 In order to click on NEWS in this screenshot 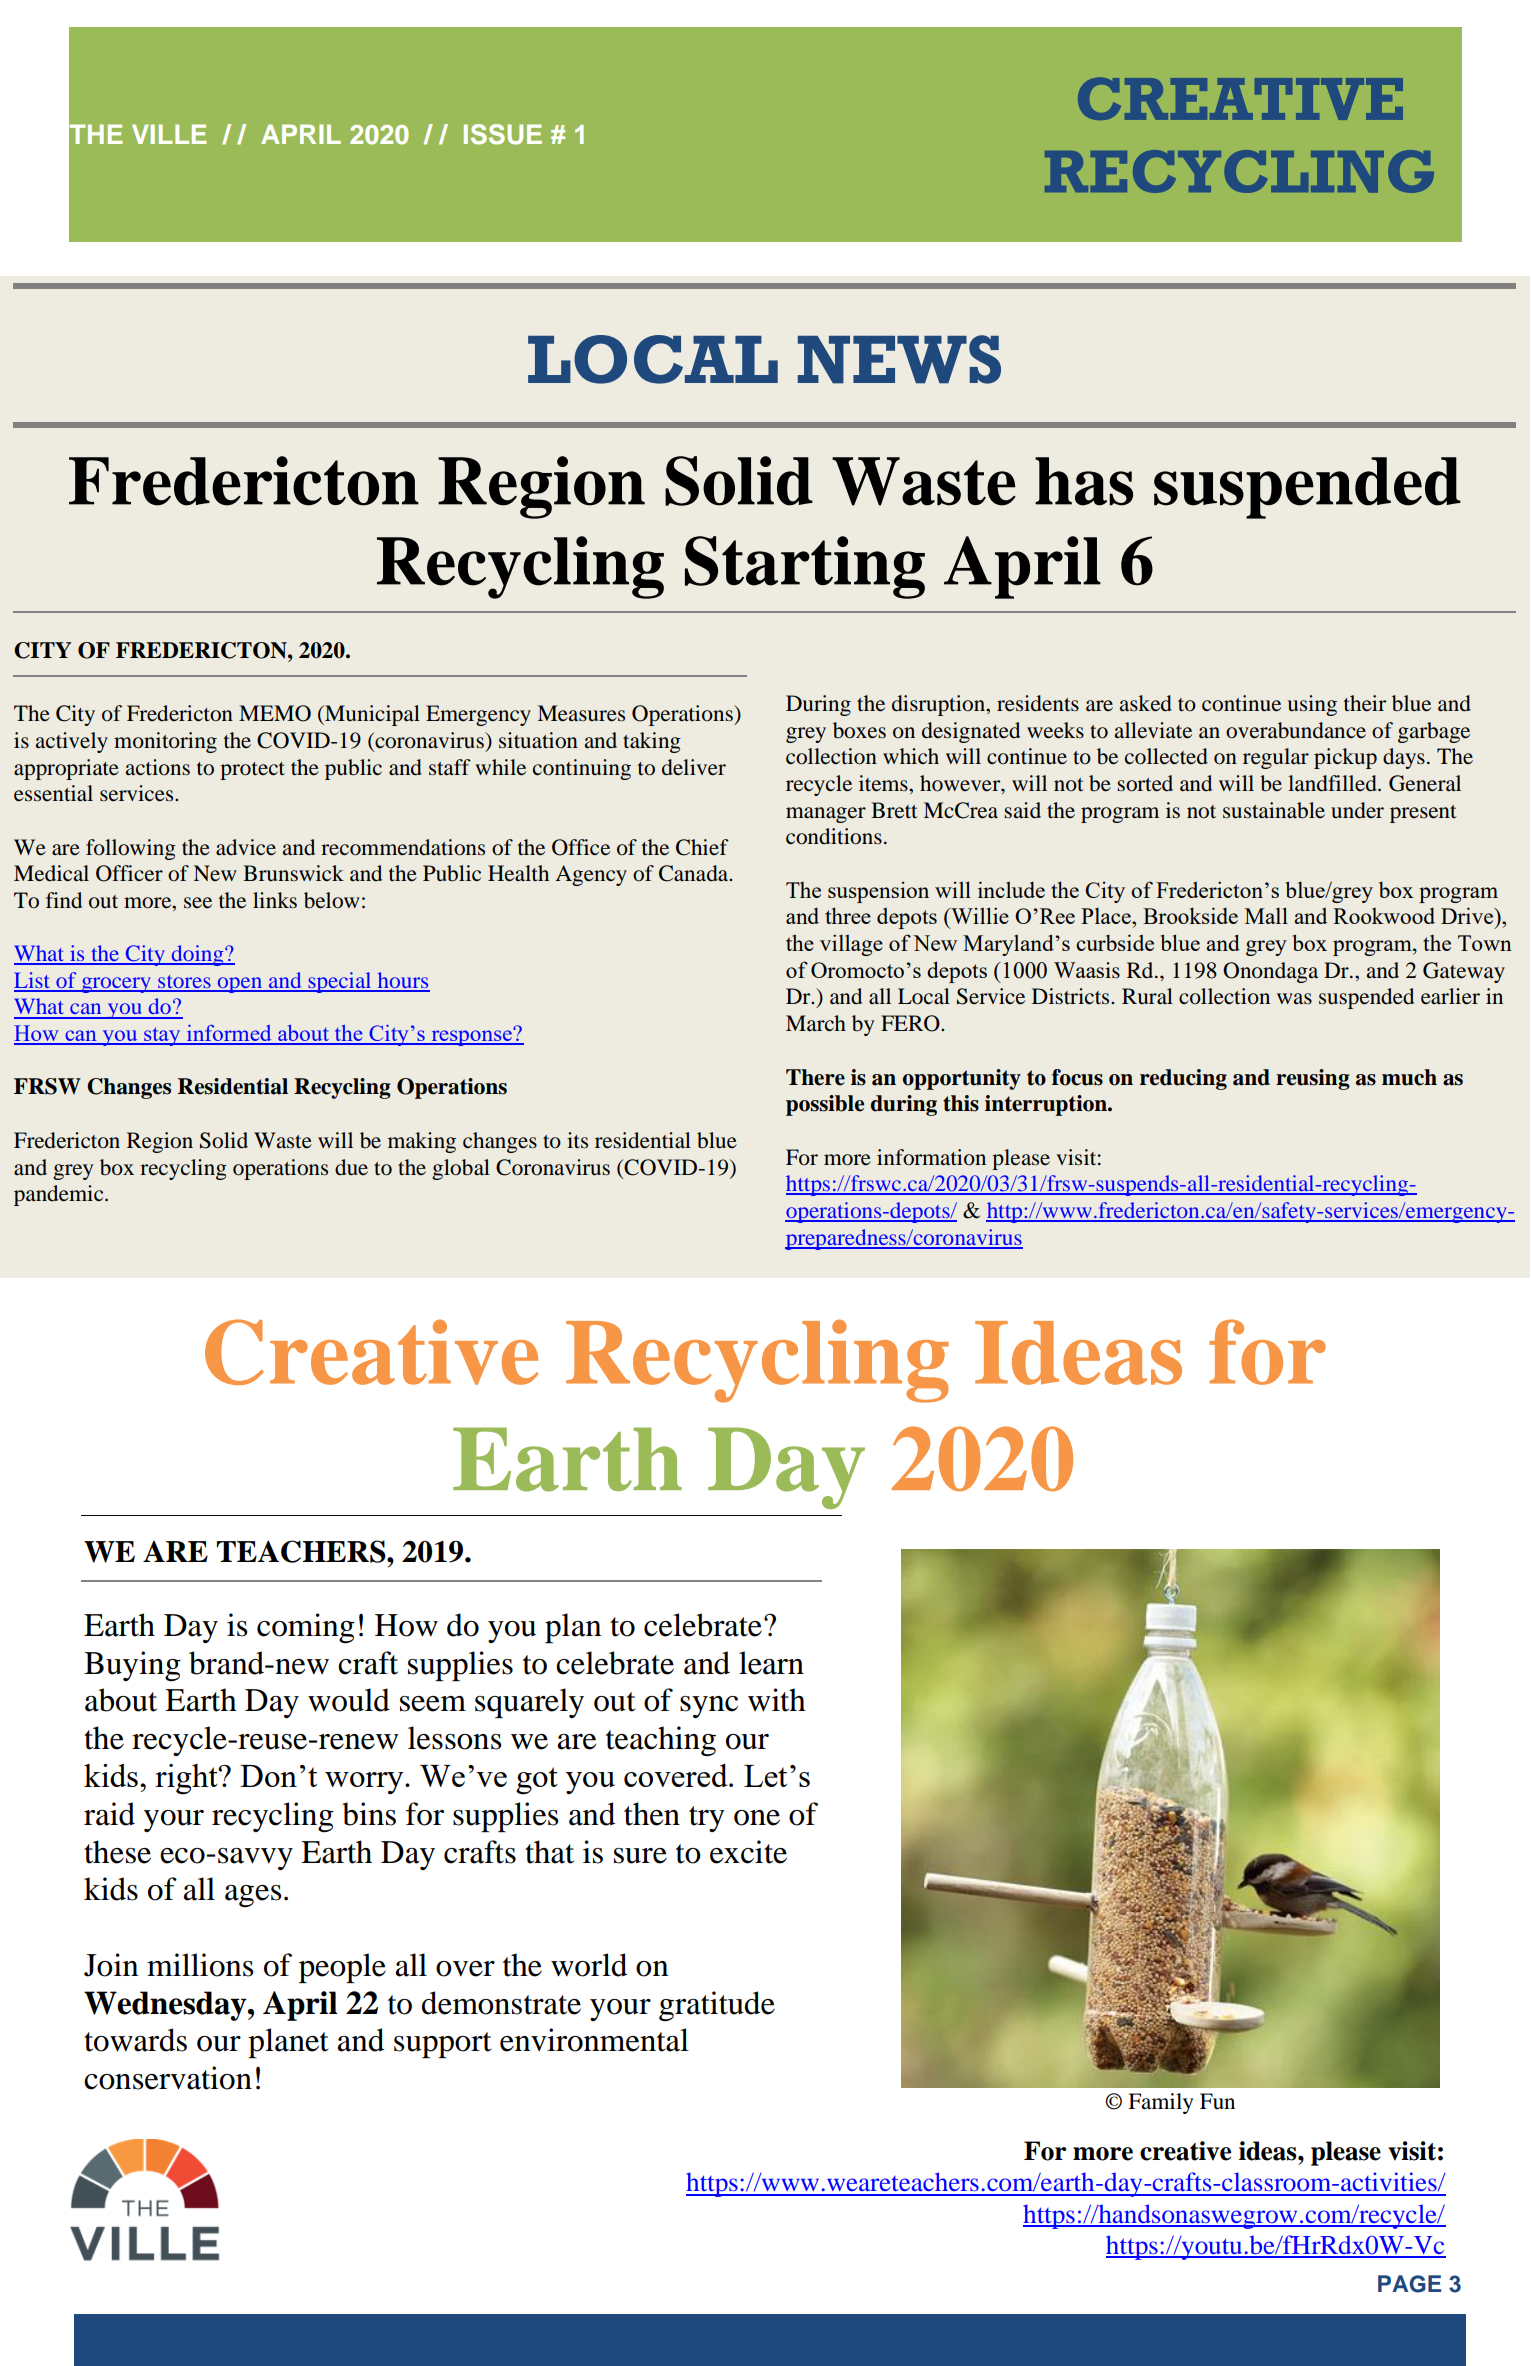, I will do `click(899, 359)`.
